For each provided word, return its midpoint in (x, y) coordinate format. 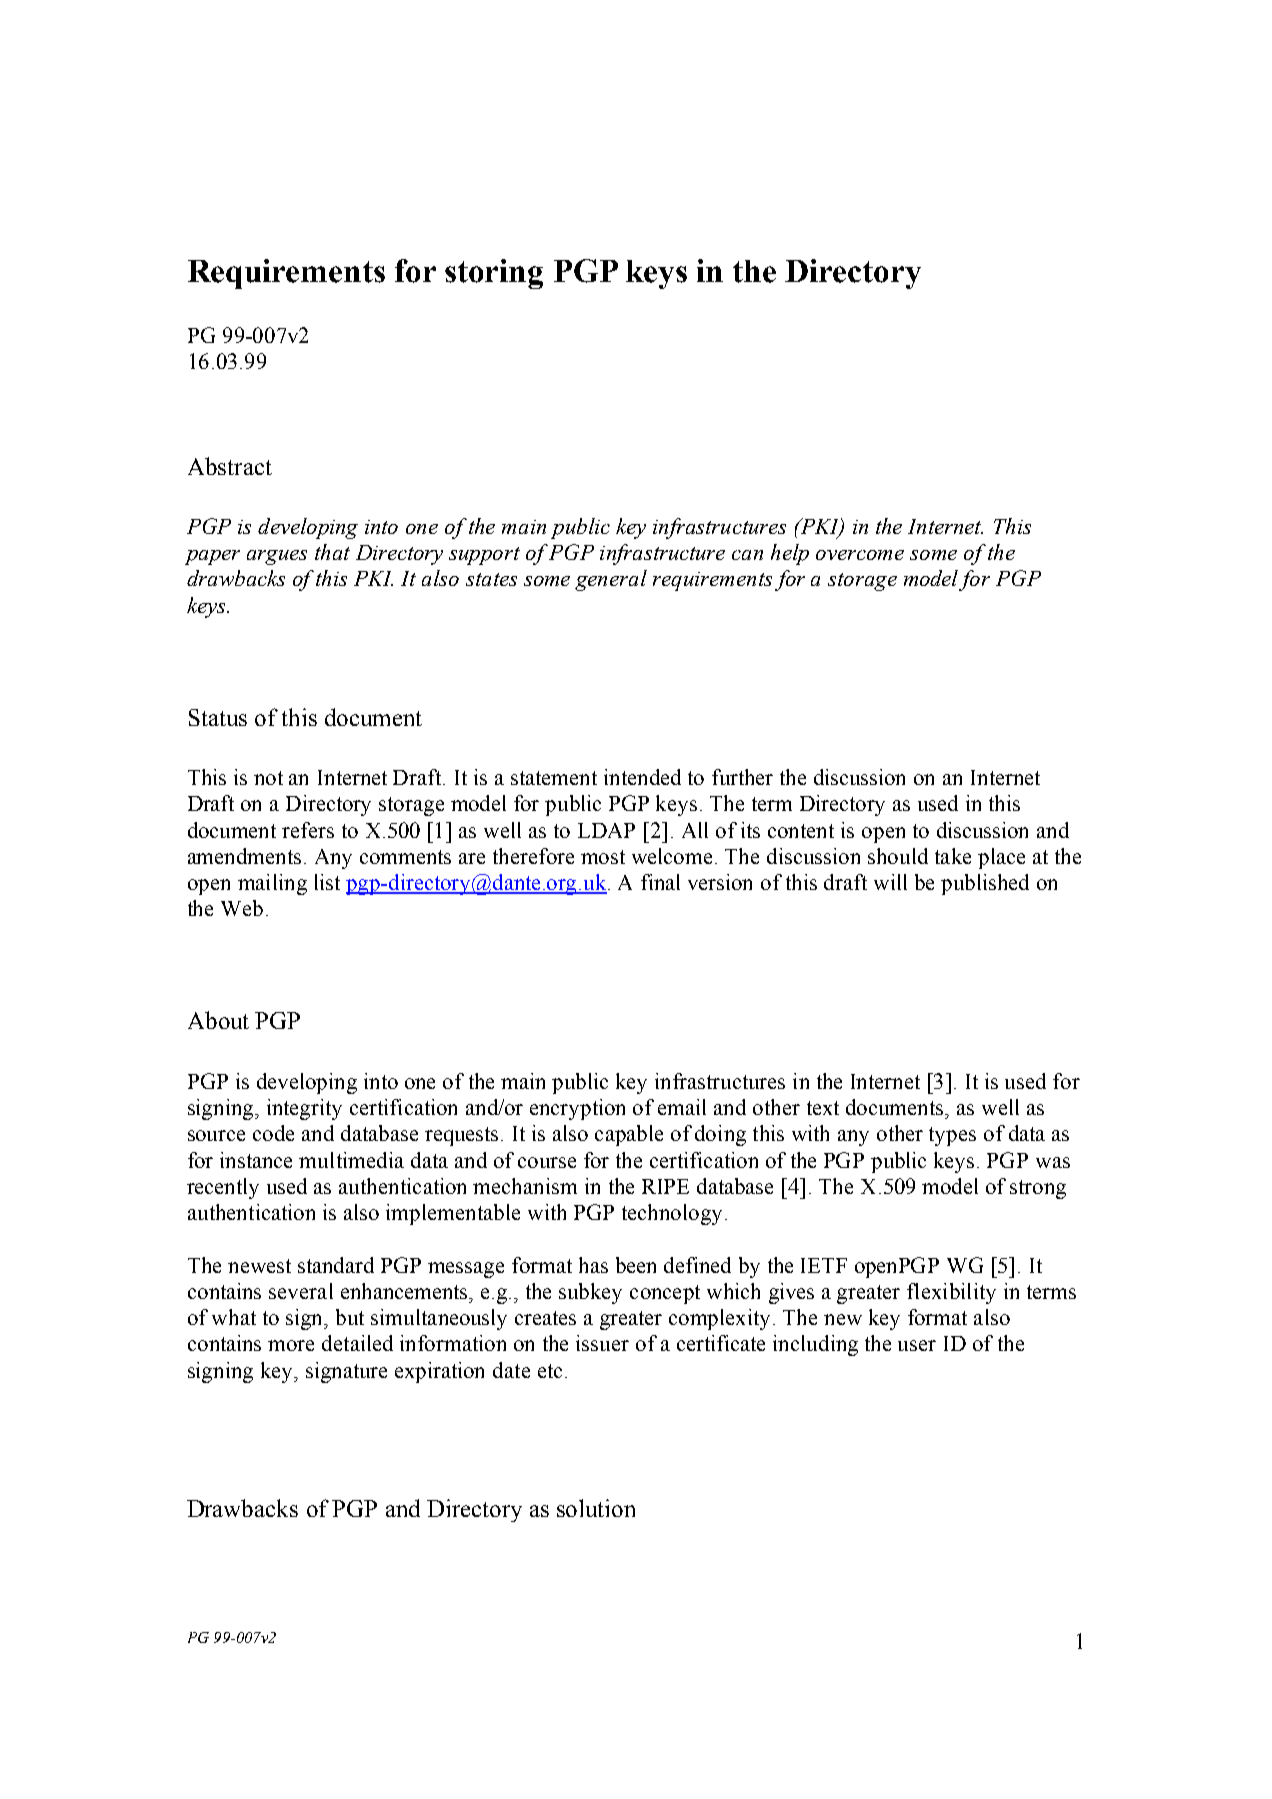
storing (494, 274)
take (953, 856)
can (747, 555)
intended (642, 777)
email (682, 1107)
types (952, 1136)
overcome (860, 555)
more (291, 1345)
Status (218, 717)
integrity (304, 1109)
